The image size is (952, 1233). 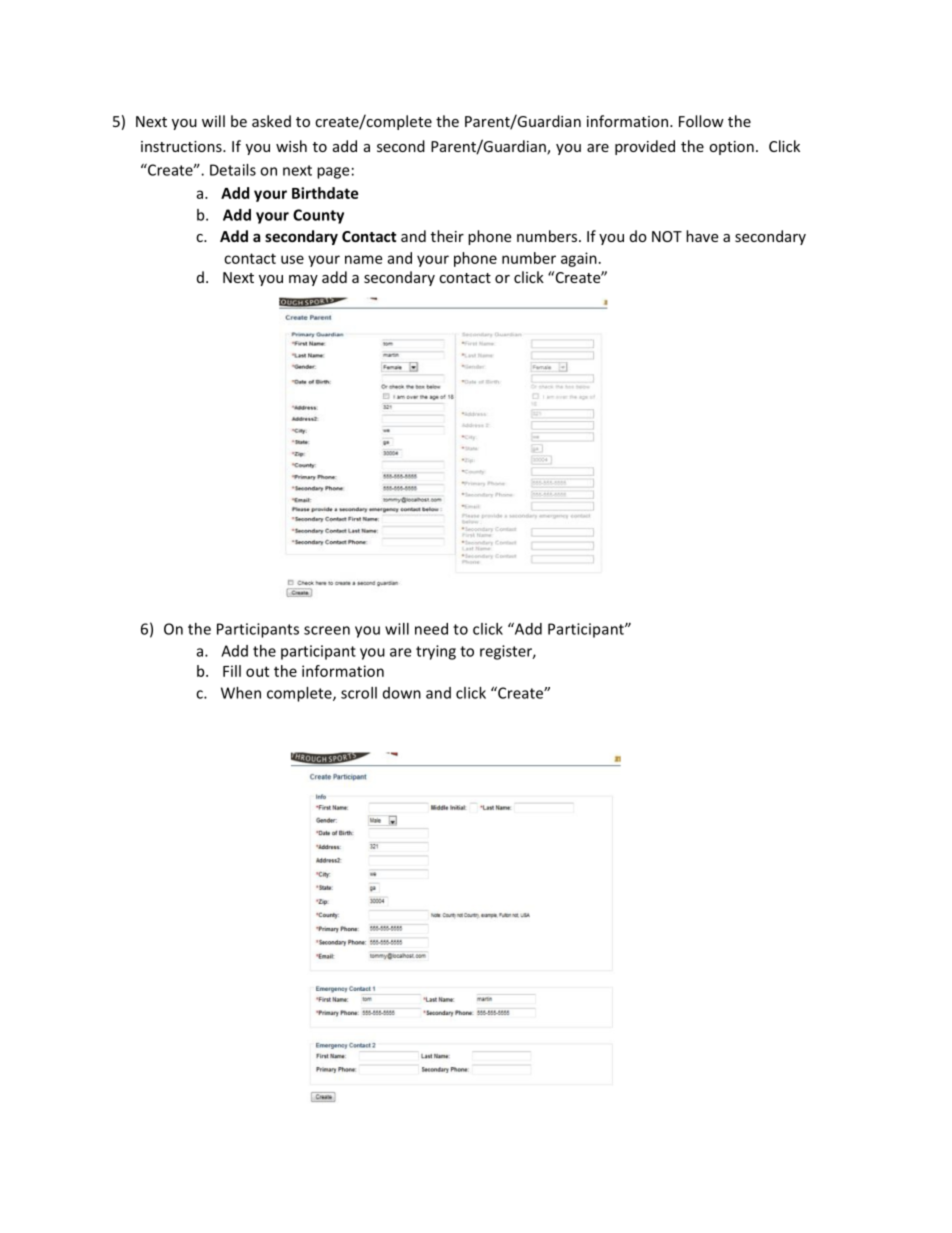 What do you see at coordinates (271, 121) in the screenshot?
I see `asked` at bounding box center [271, 121].
